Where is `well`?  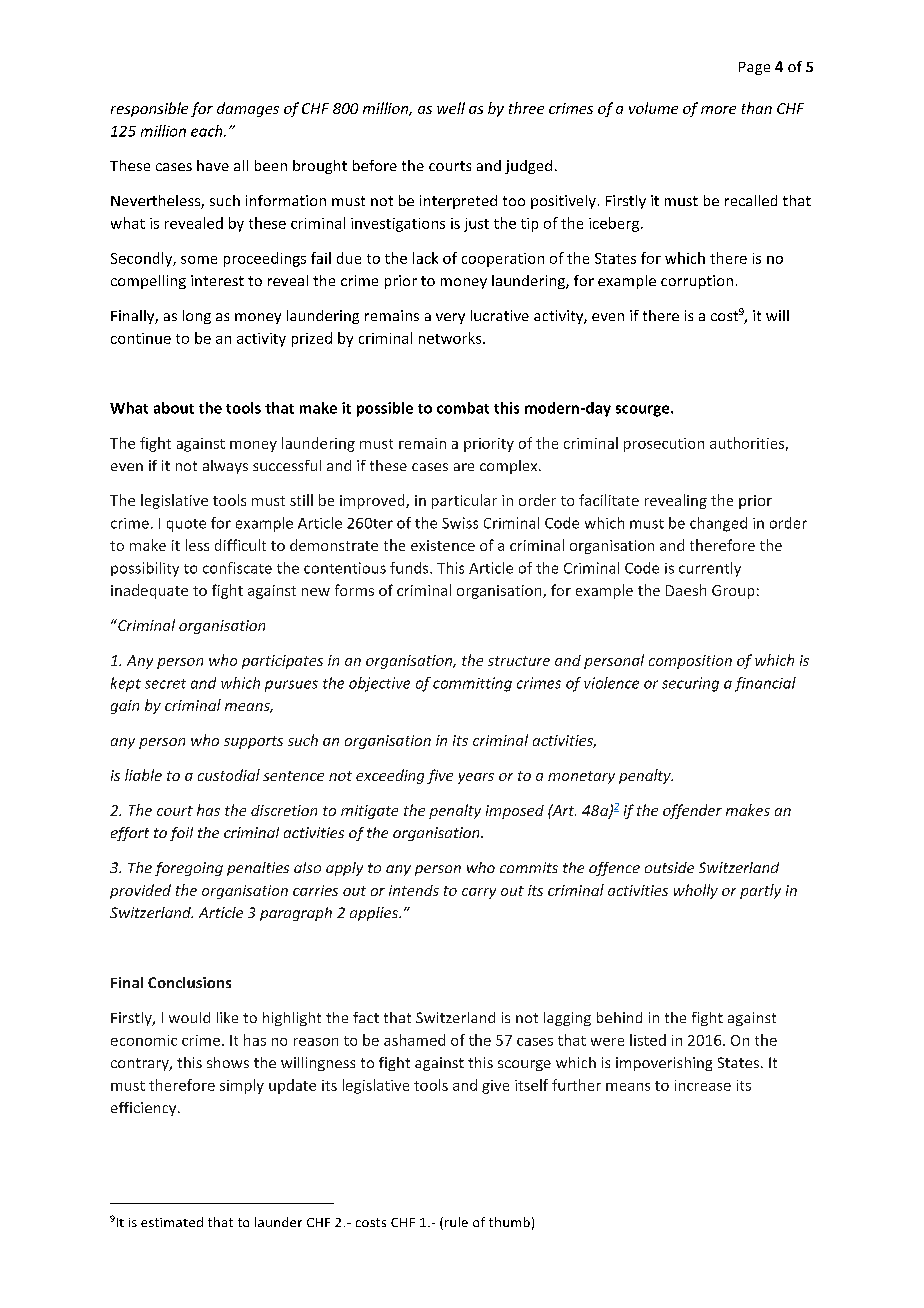
well is located at coordinates (451, 108).
